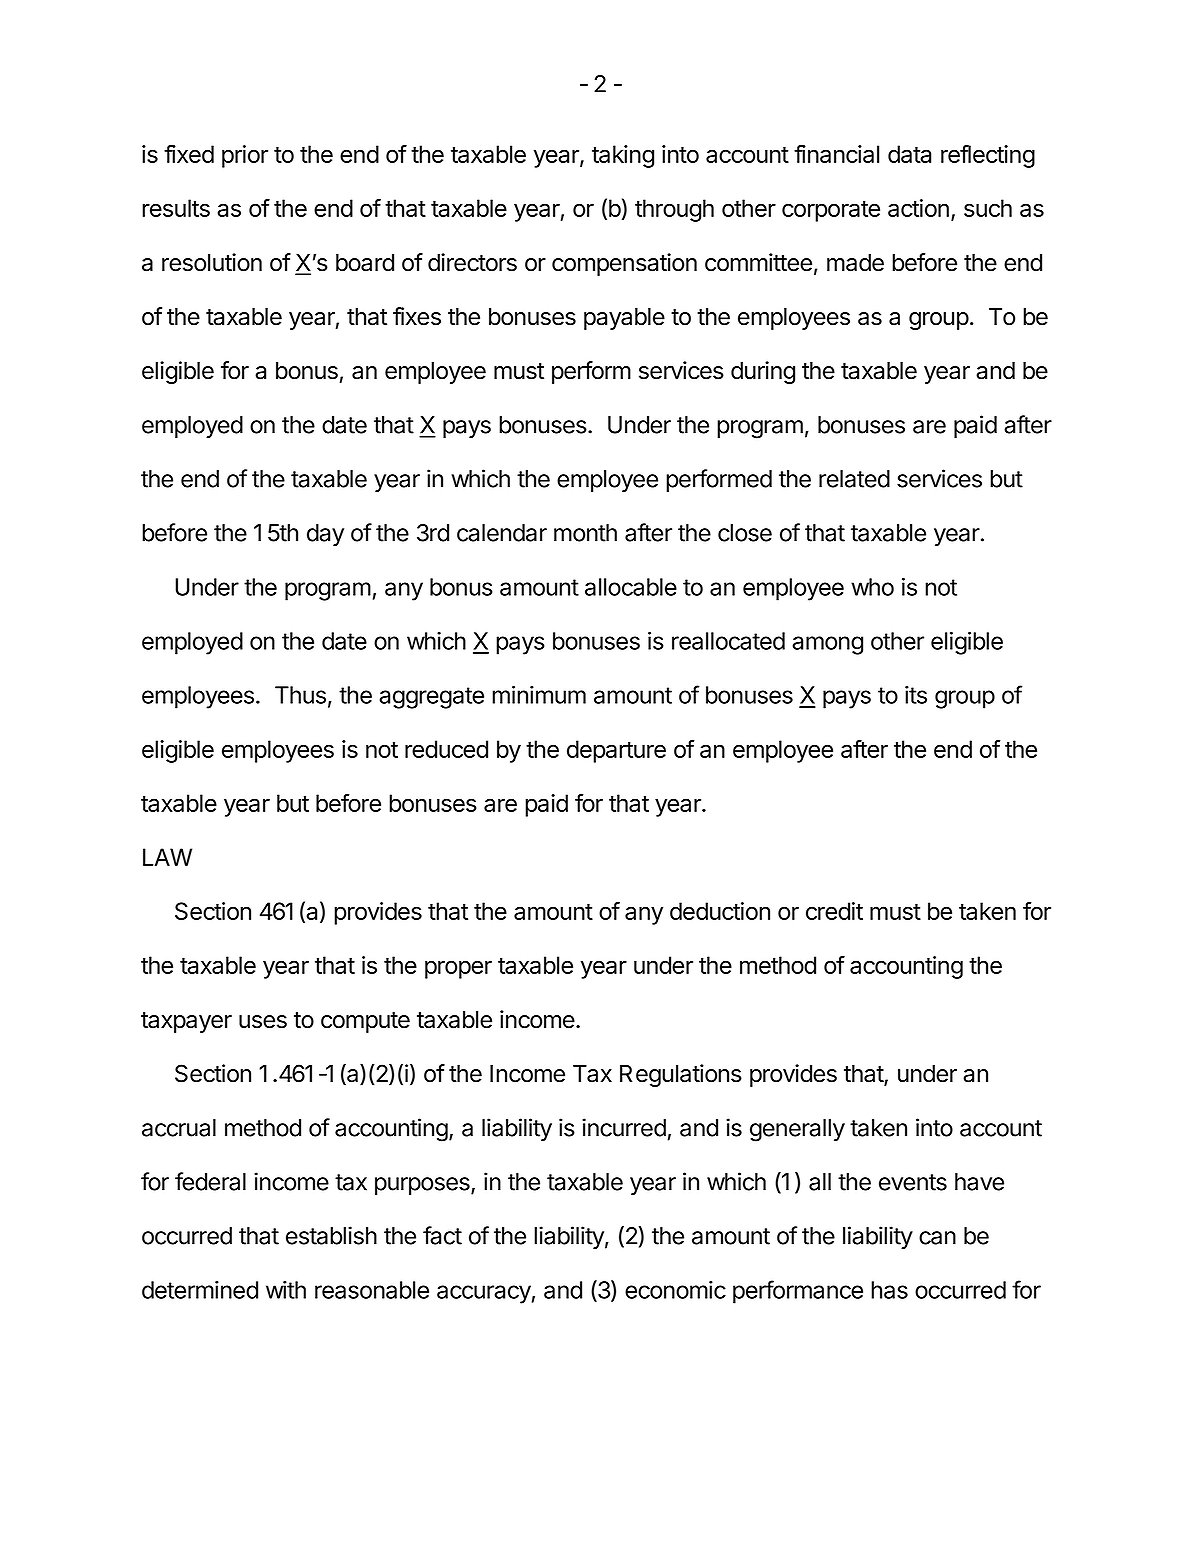 The width and height of the screenshot is (1199, 1552). Describe the element at coordinates (245, 156) in the screenshot. I see `prior` at that location.
